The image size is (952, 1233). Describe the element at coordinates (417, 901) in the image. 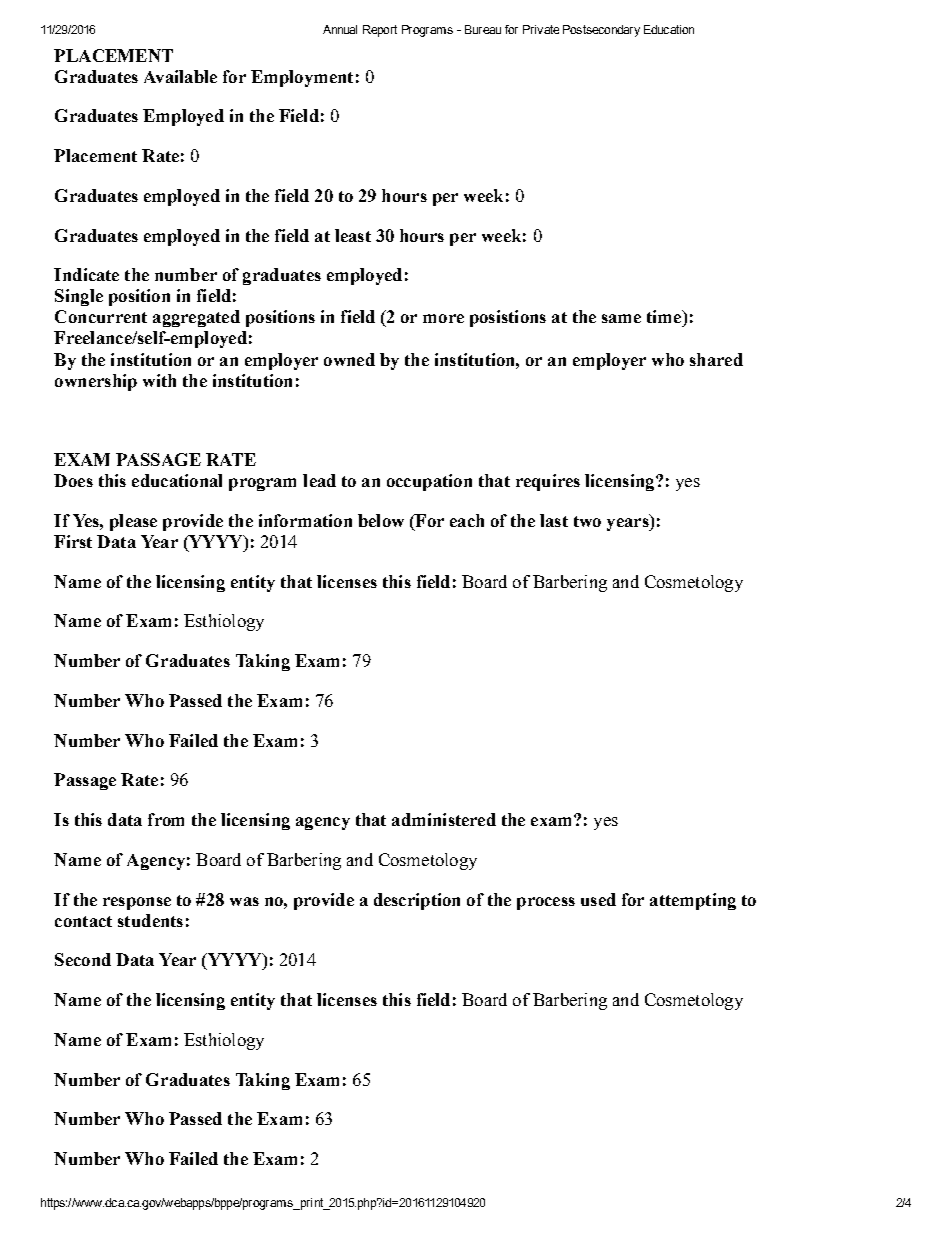

I see `description` at that location.
